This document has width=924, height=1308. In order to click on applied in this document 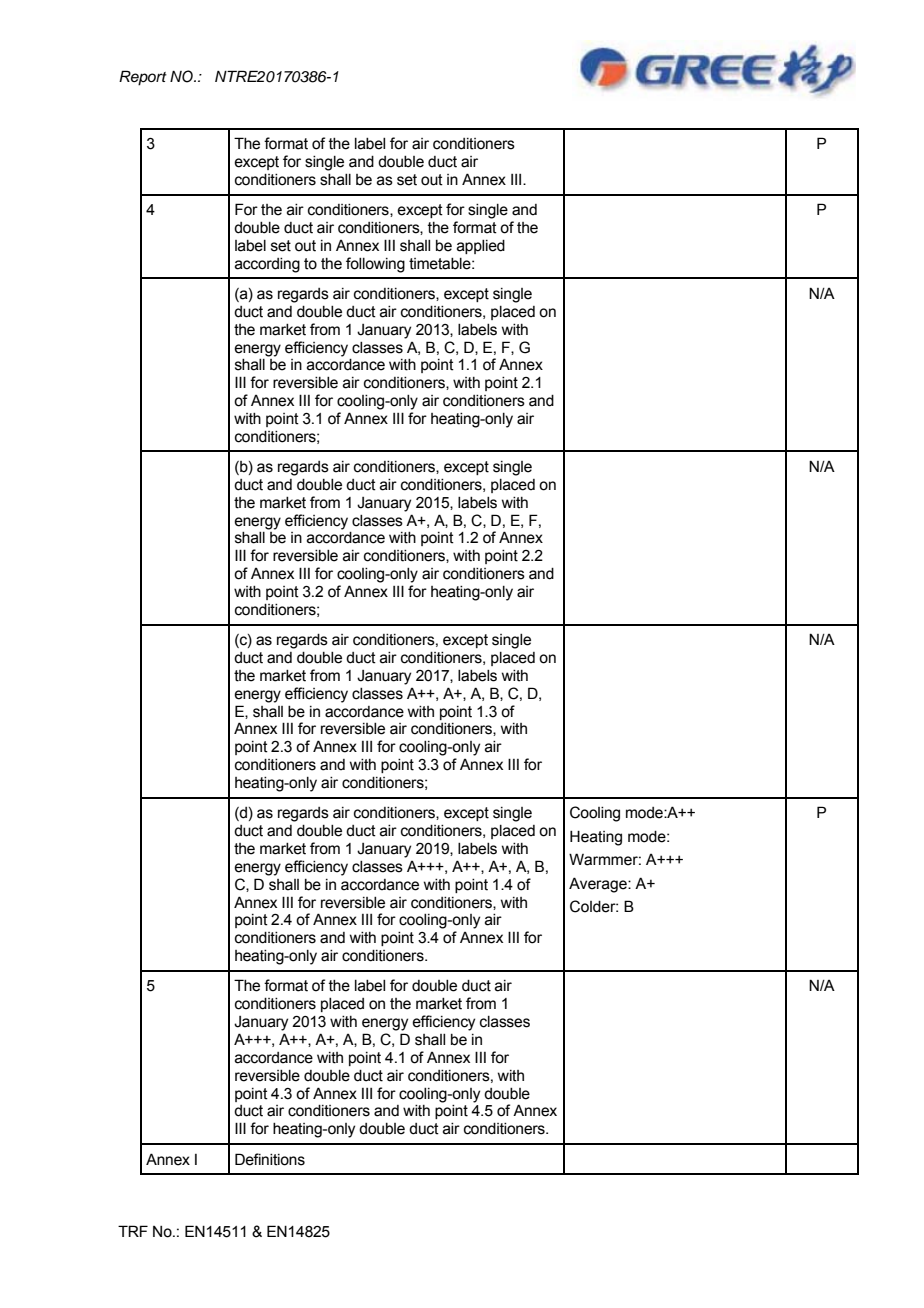, I will do `click(481, 247)`.
